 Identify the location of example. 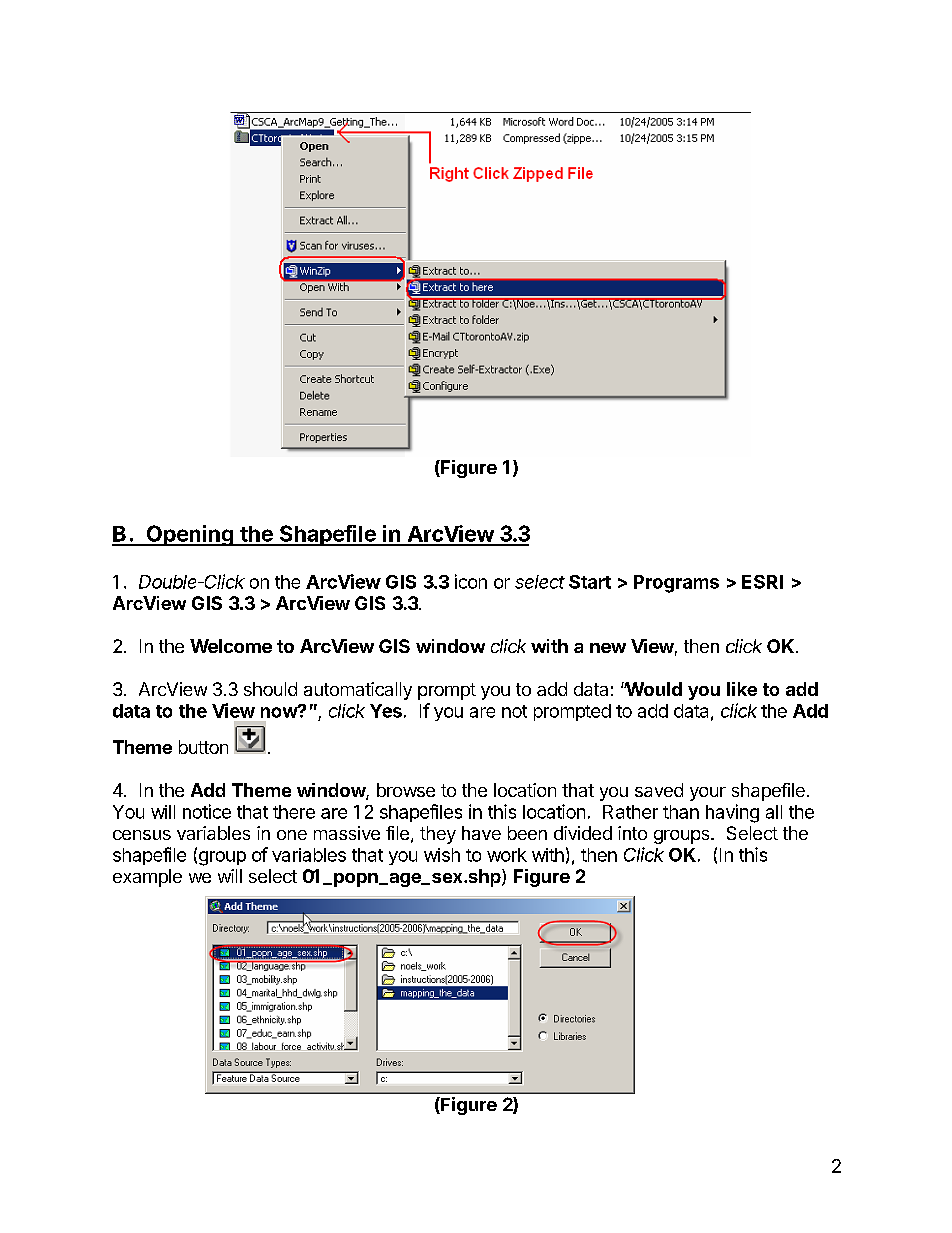
(147, 878).
